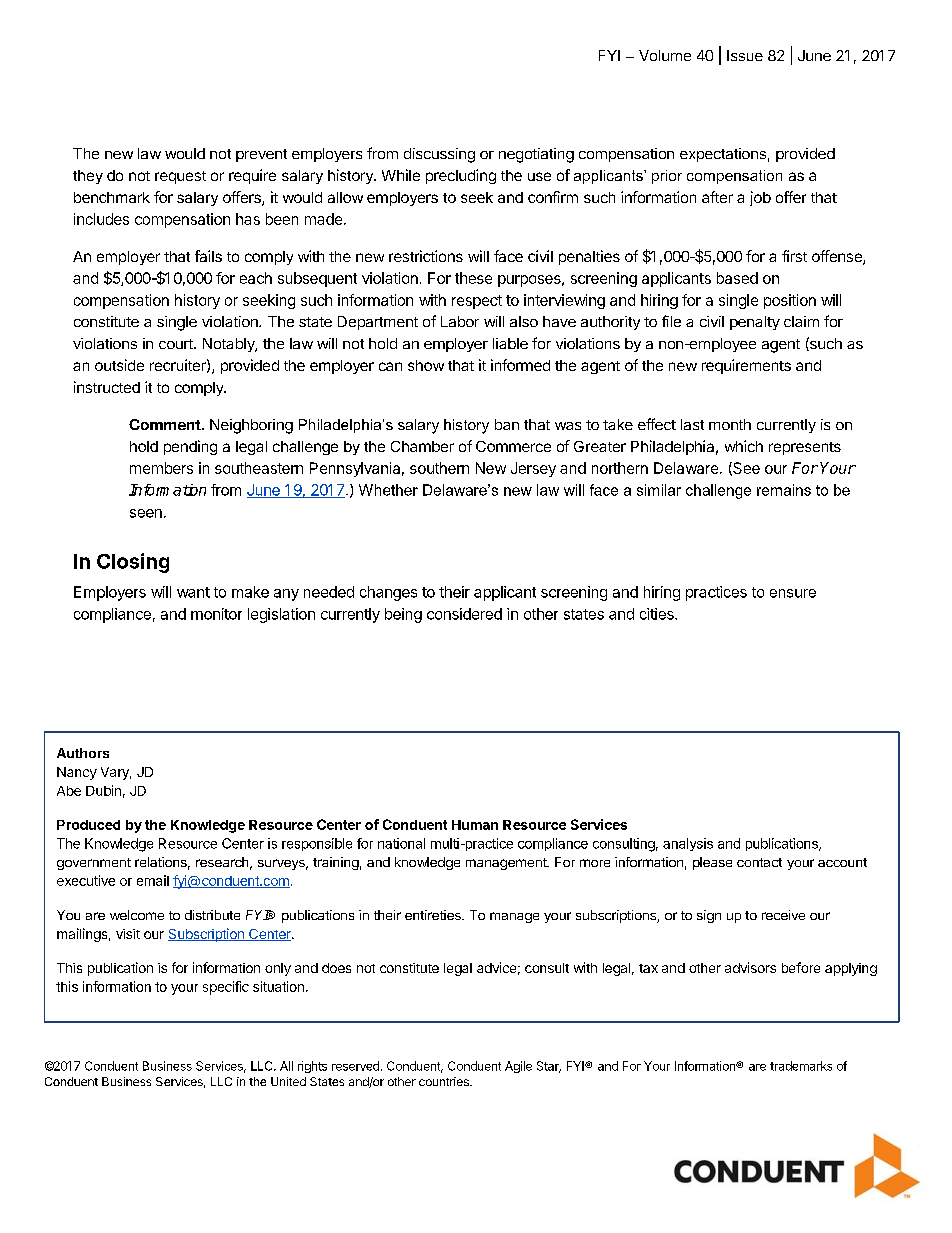 The height and width of the screenshot is (1233, 952). Describe the element at coordinates (153, 880) in the screenshot. I see `email` at that location.
